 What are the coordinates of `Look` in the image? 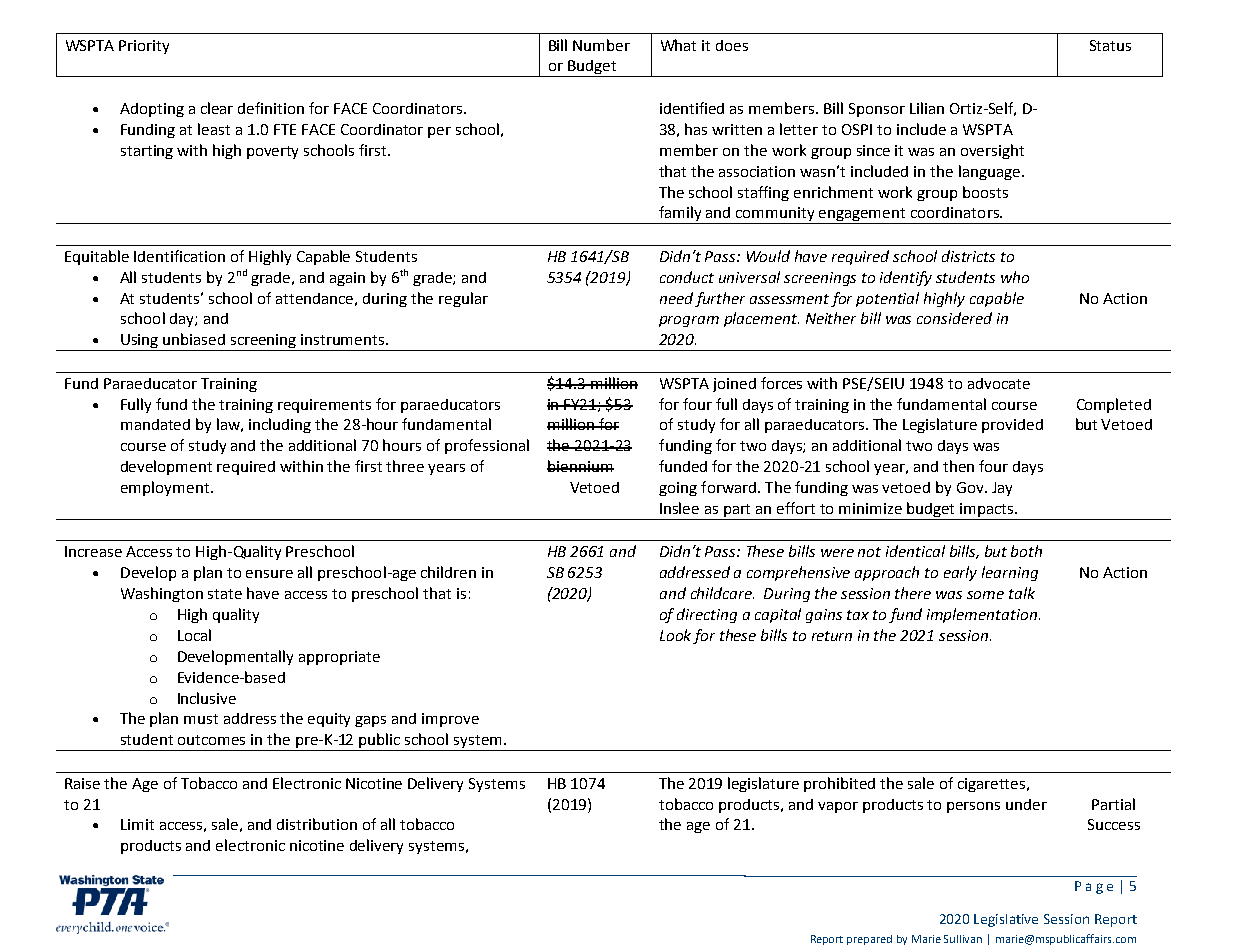 It's located at (675, 635).
